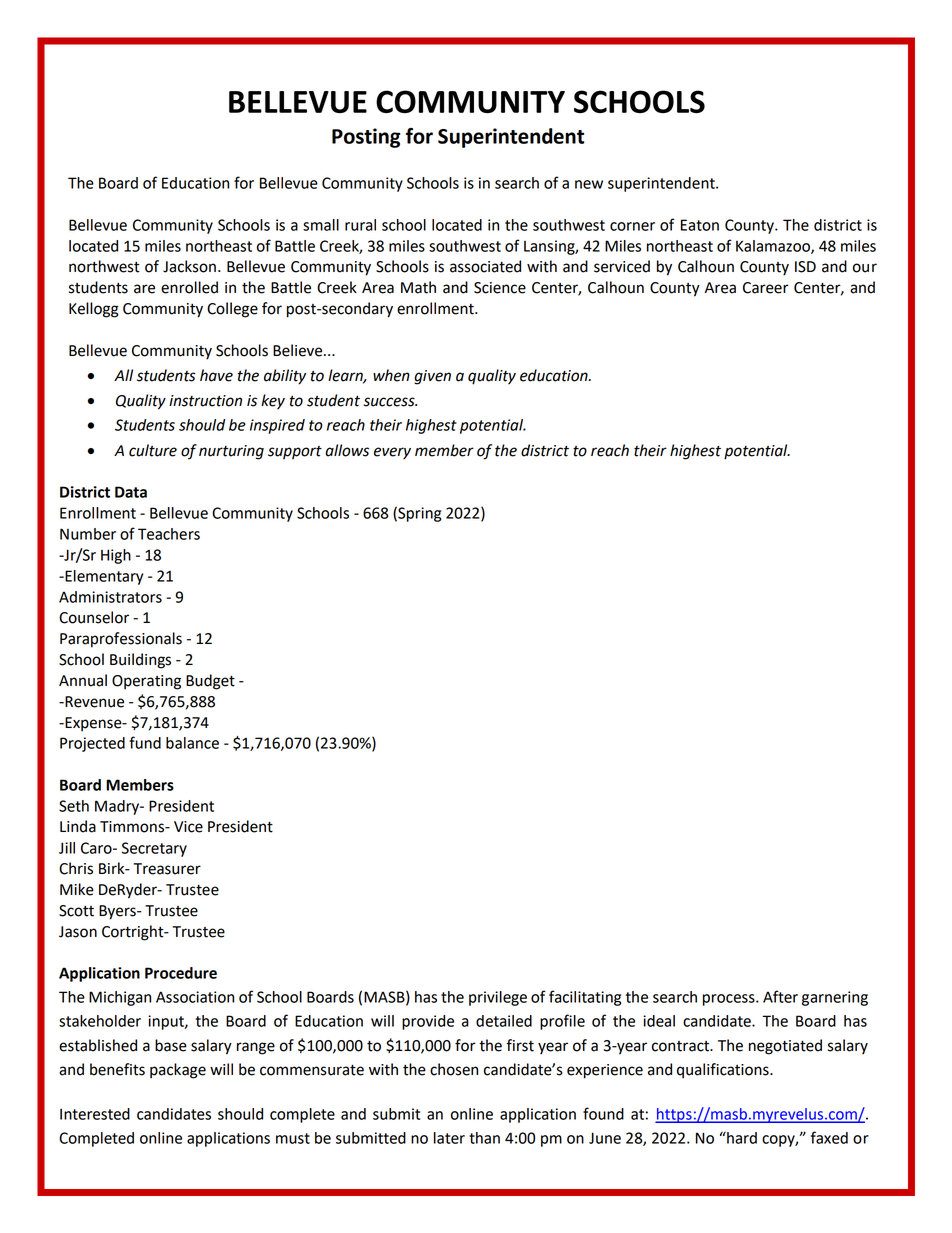 Image resolution: width=952 pixels, height=1233 pixels. I want to click on Career, so click(766, 288).
